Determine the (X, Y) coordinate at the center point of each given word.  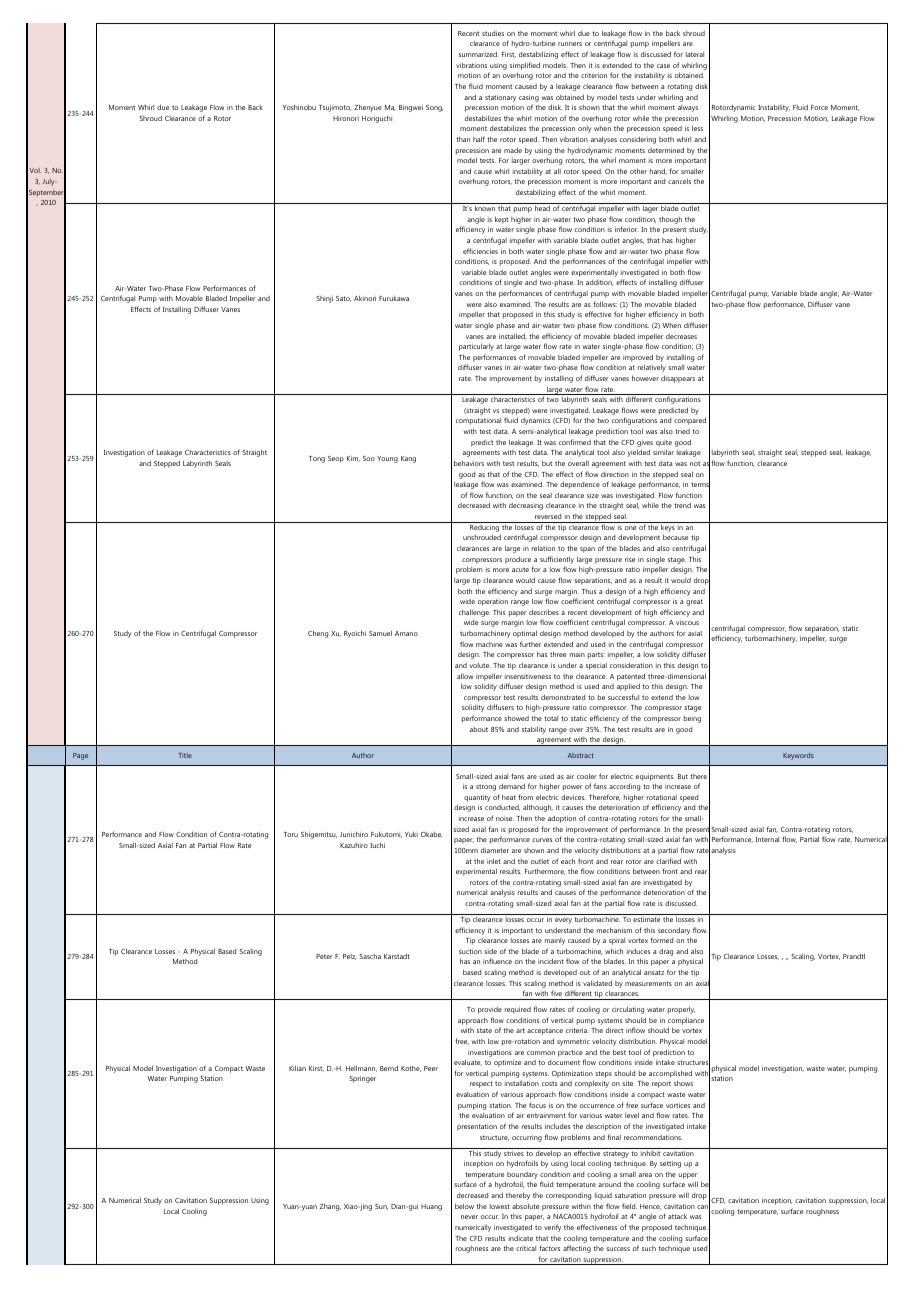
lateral (695, 54)
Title (185, 755)
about (479, 729)
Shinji (324, 299)
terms (700, 485)
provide (490, 1010)
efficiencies (480, 251)
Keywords (798, 756)
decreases (681, 336)
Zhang (330, 1207)
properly (681, 1010)
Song (434, 108)
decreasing (526, 506)
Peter (324, 956)
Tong (317, 459)
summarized (479, 54)
